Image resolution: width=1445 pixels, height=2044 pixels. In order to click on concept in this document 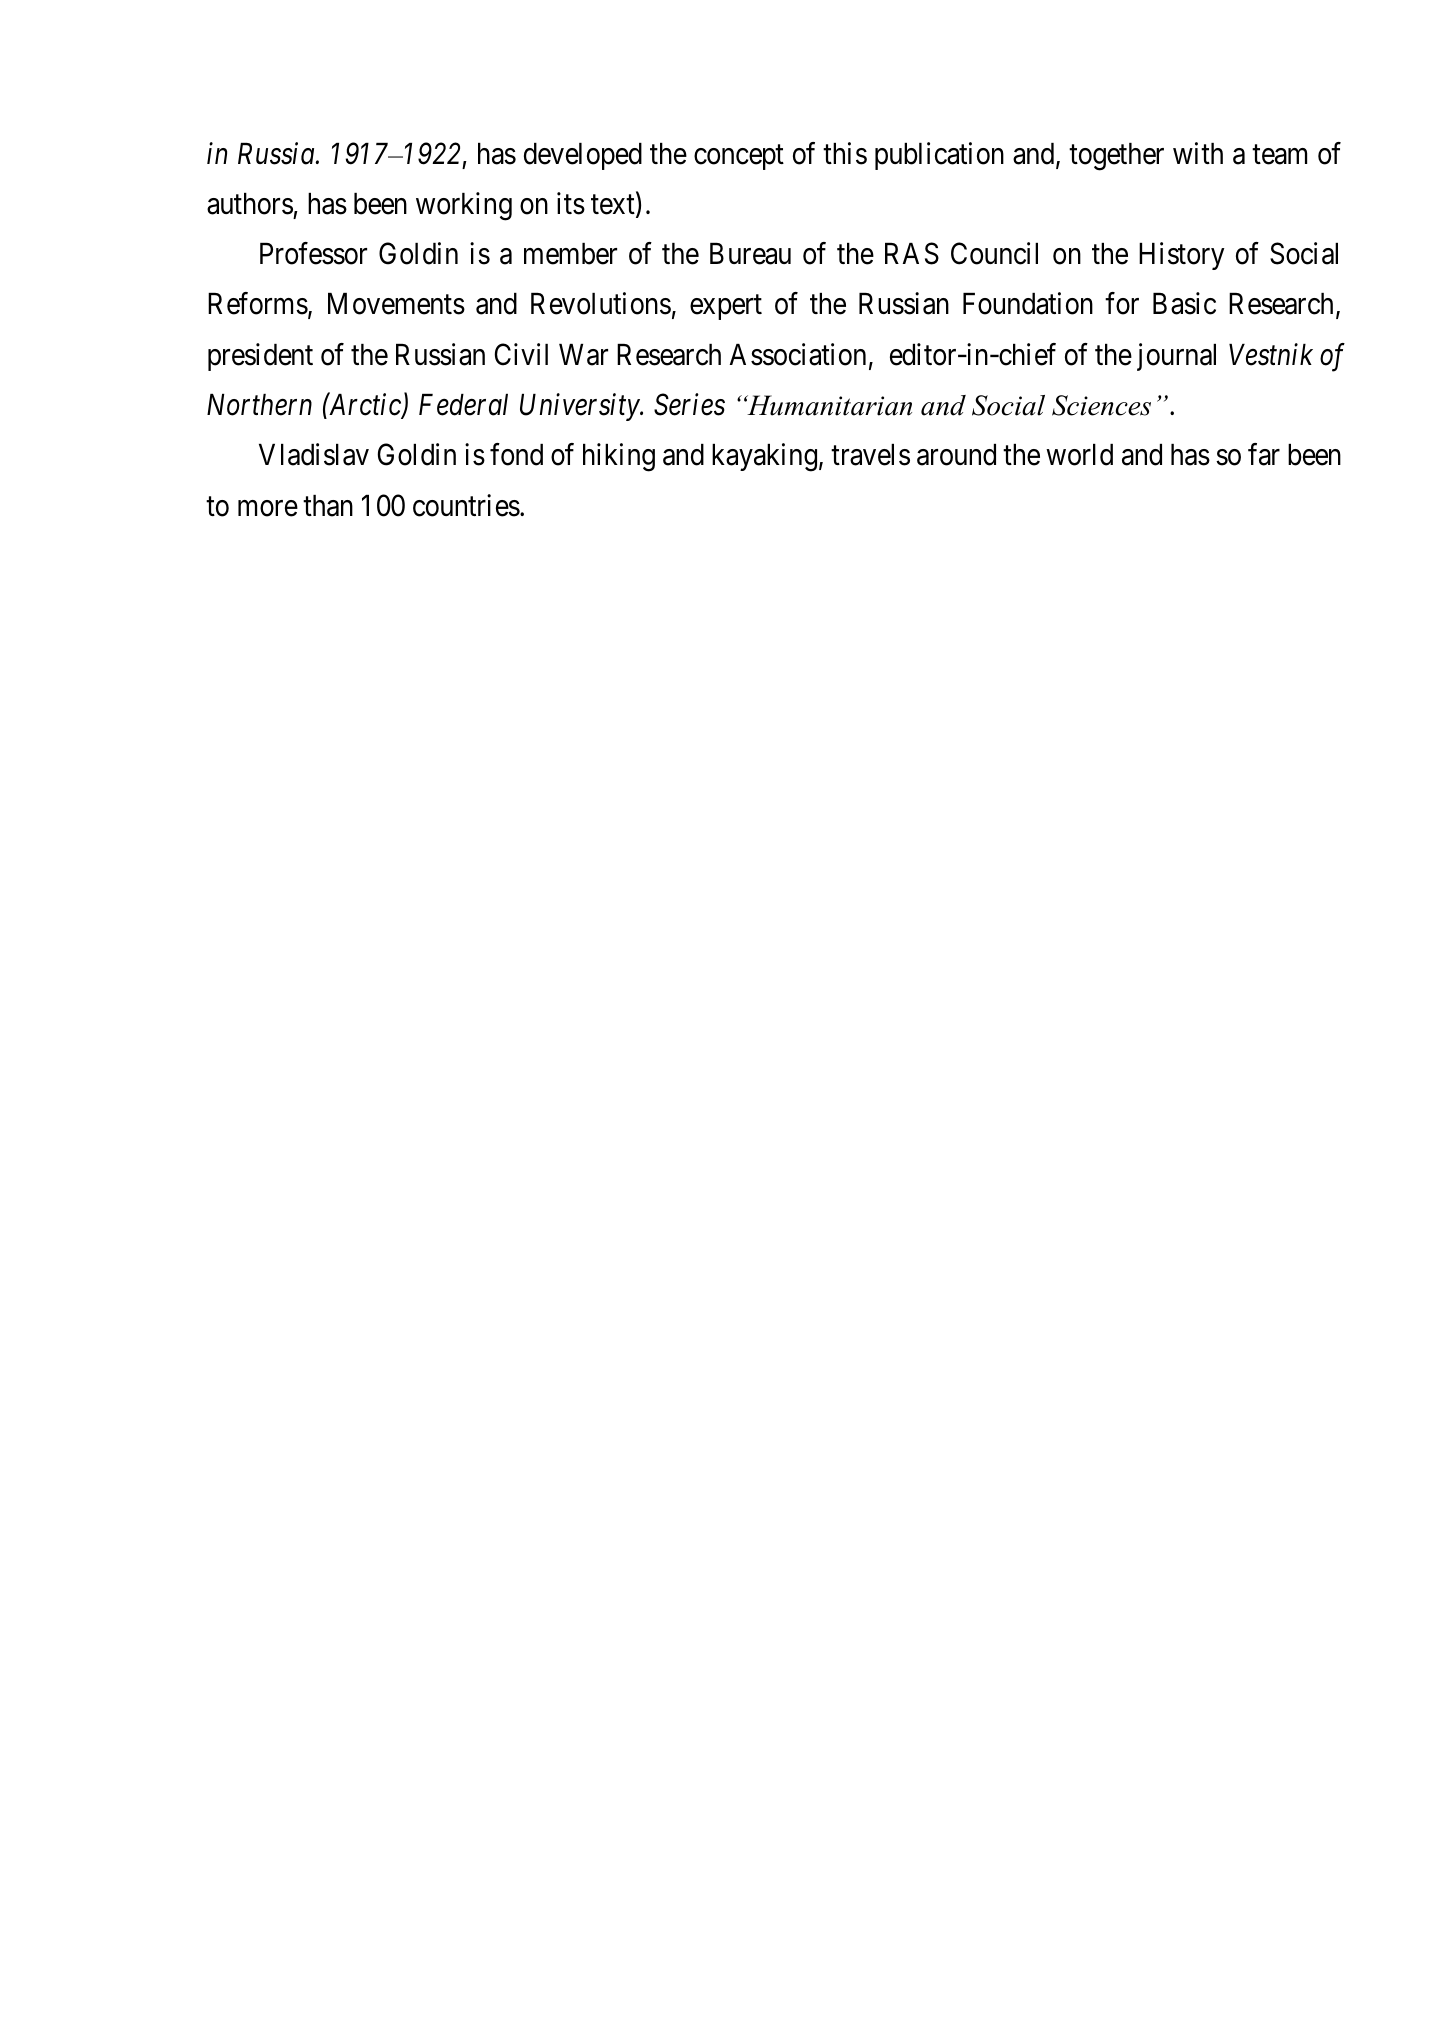, I will do `click(739, 157)`.
